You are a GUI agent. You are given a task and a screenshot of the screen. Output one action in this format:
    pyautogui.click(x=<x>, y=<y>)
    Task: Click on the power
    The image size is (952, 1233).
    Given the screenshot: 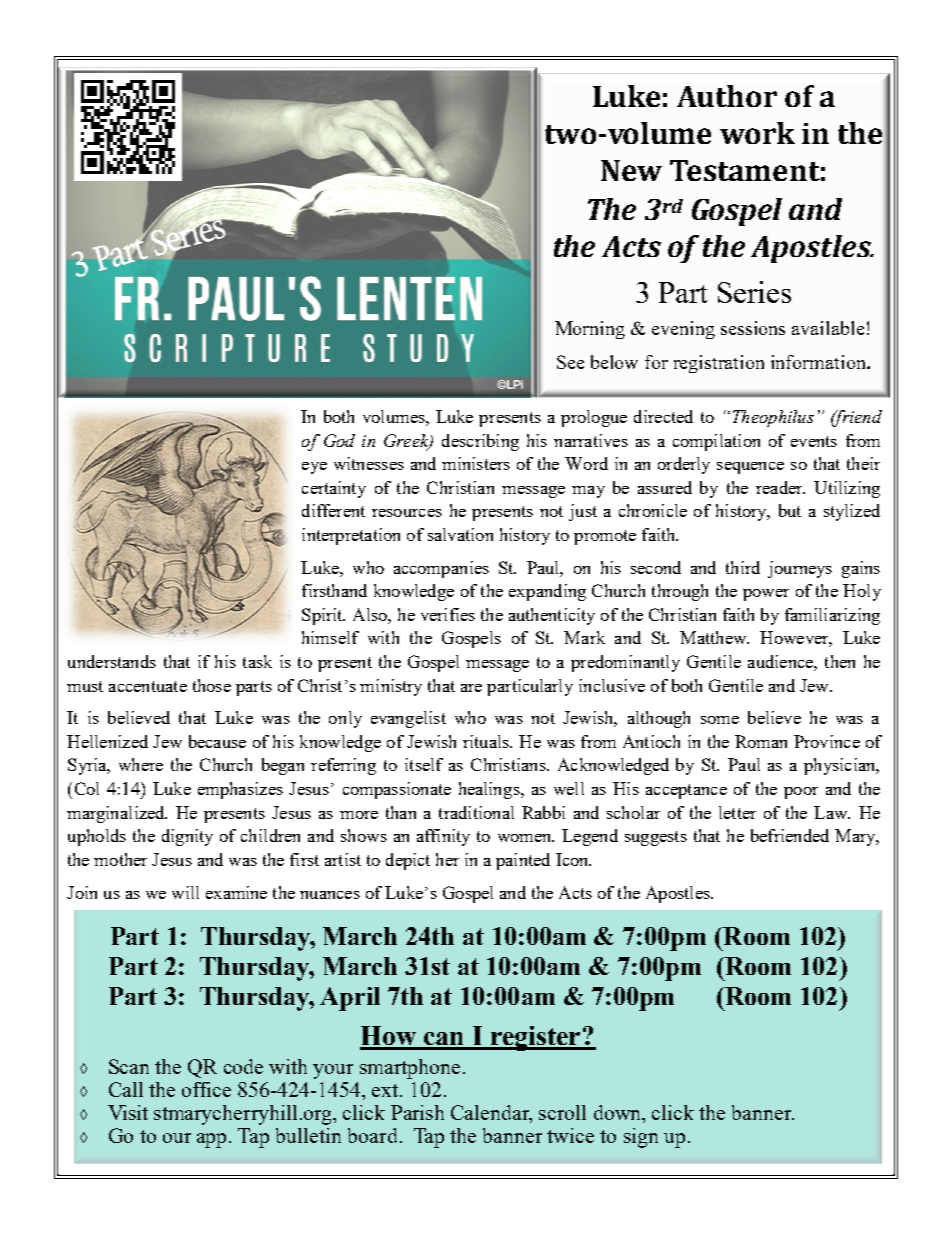 What is the action you would take?
    pyautogui.click(x=766, y=595)
